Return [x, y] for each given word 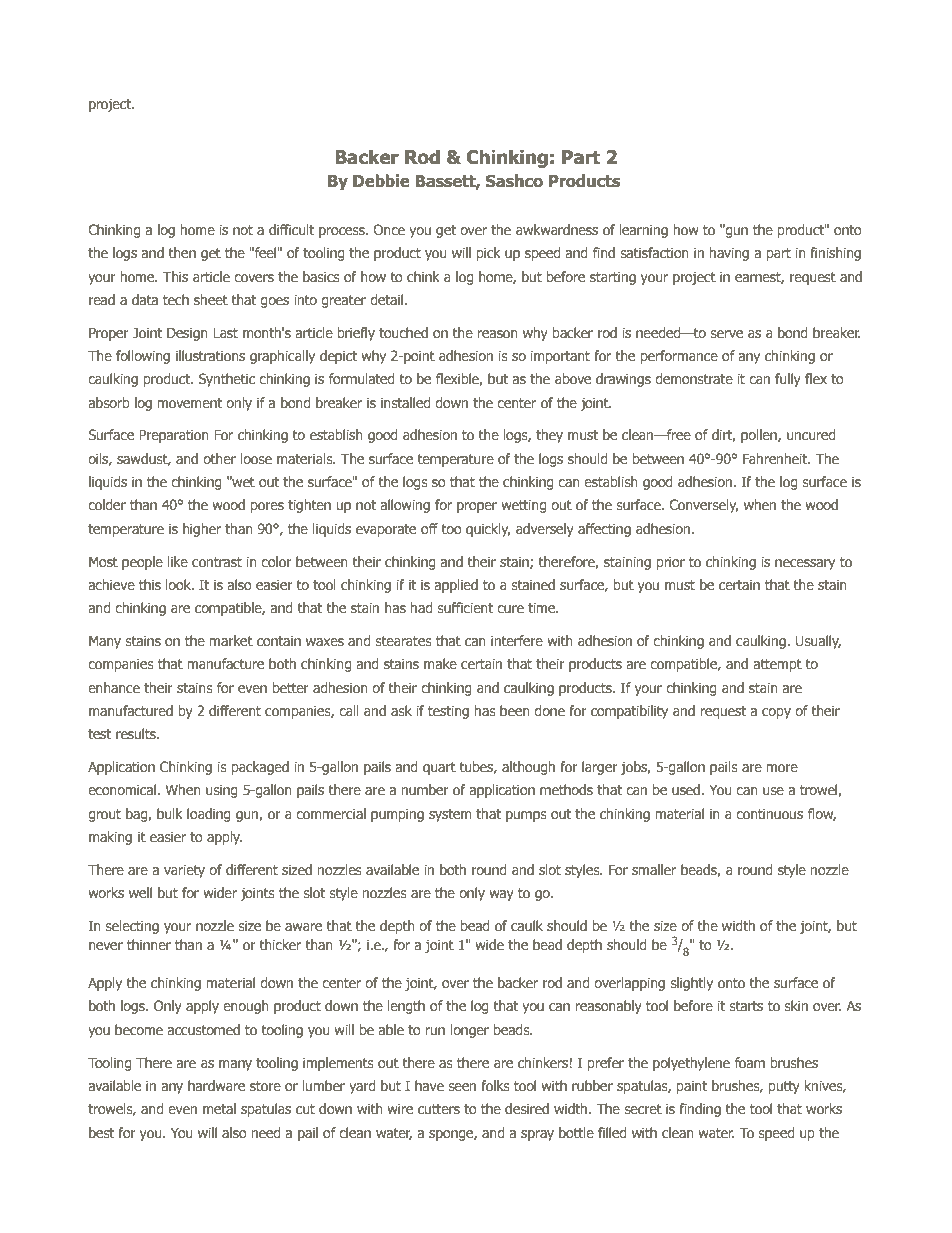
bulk [170, 813]
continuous [769, 813]
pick [489, 254]
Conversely [704, 506]
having [729, 254]
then [182, 252]
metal [219, 1108]
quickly [488, 530]
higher [202, 530]
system [450, 815]
